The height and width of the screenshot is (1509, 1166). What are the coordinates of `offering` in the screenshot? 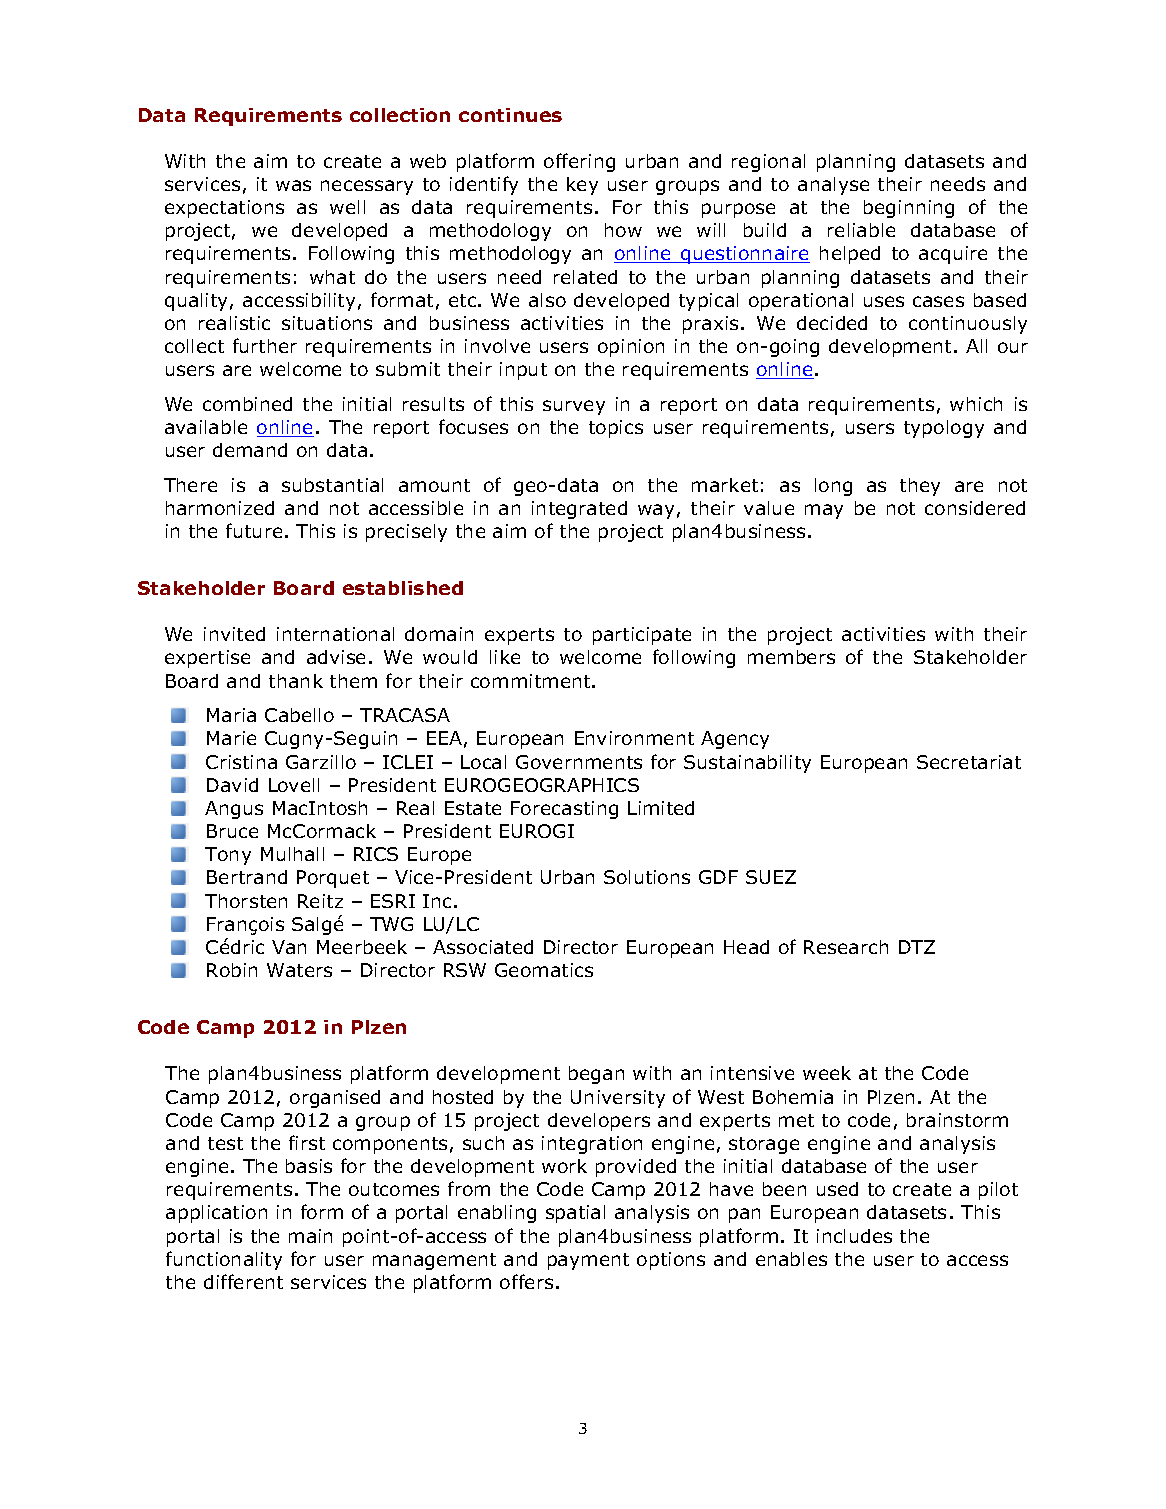 It's located at (579, 162).
